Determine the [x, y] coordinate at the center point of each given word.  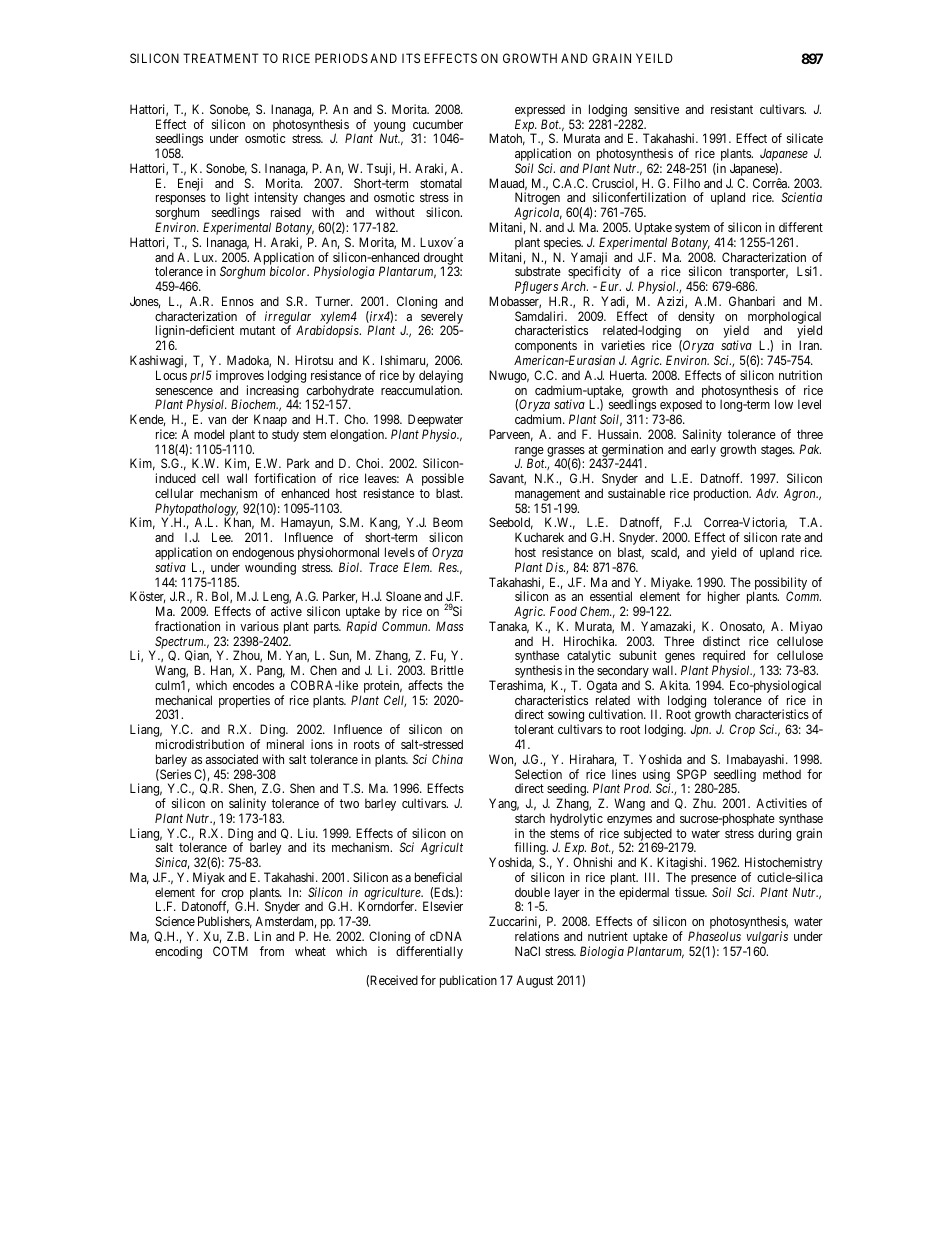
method [782, 774]
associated [232, 759]
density [696, 317]
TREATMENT [221, 58]
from [272, 951]
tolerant [534, 729]
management [547, 496]
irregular [288, 318]
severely [441, 318]
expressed [540, 112]
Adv [767, 493]
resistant [732, 109]
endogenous [263, 555]
